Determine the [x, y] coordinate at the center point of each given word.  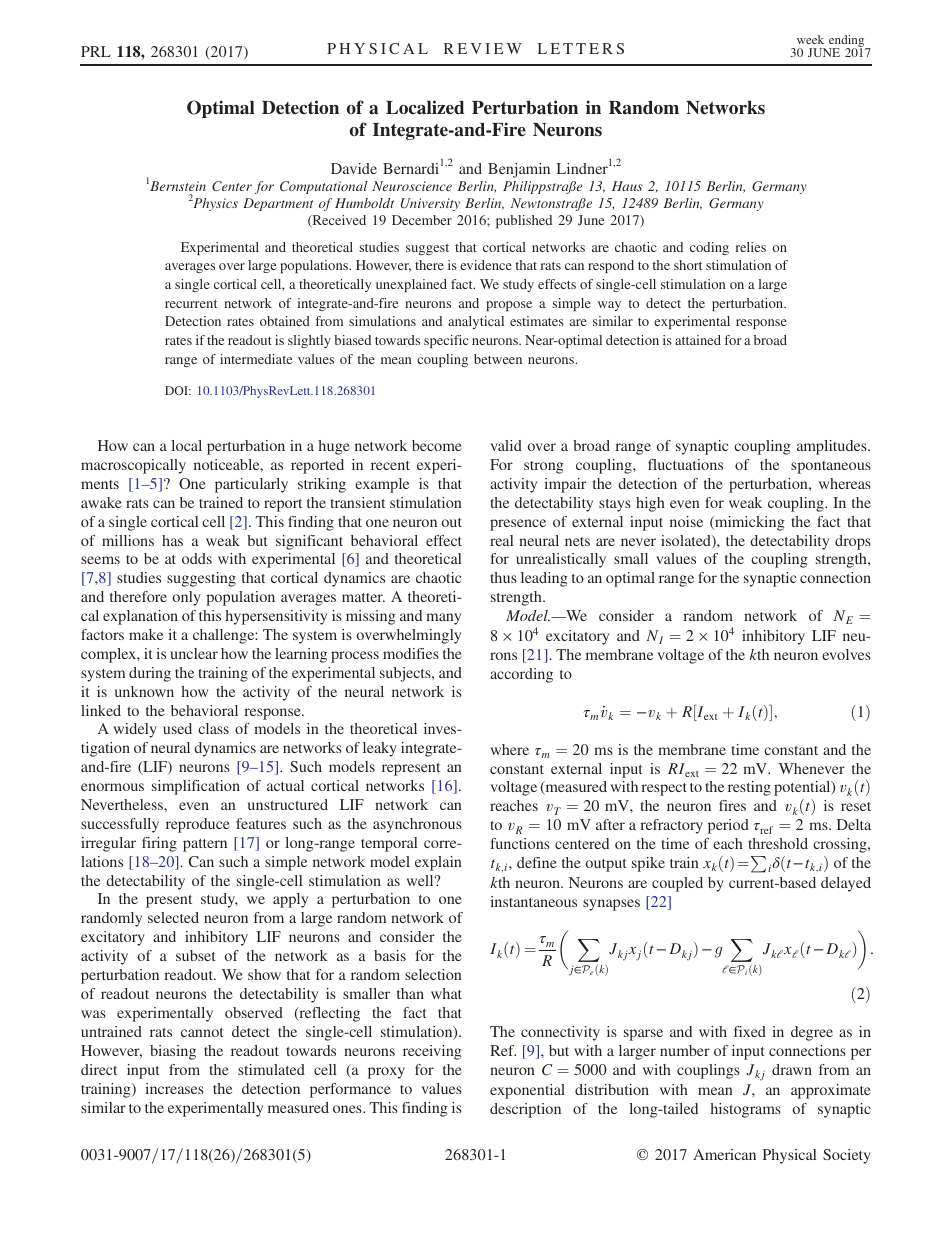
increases [174, 1088]
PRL [96, 51]
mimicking [749, 523]
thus [503, 577]
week [810, 39]
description [525, 1110]
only [187, 598]
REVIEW [483, 48]
